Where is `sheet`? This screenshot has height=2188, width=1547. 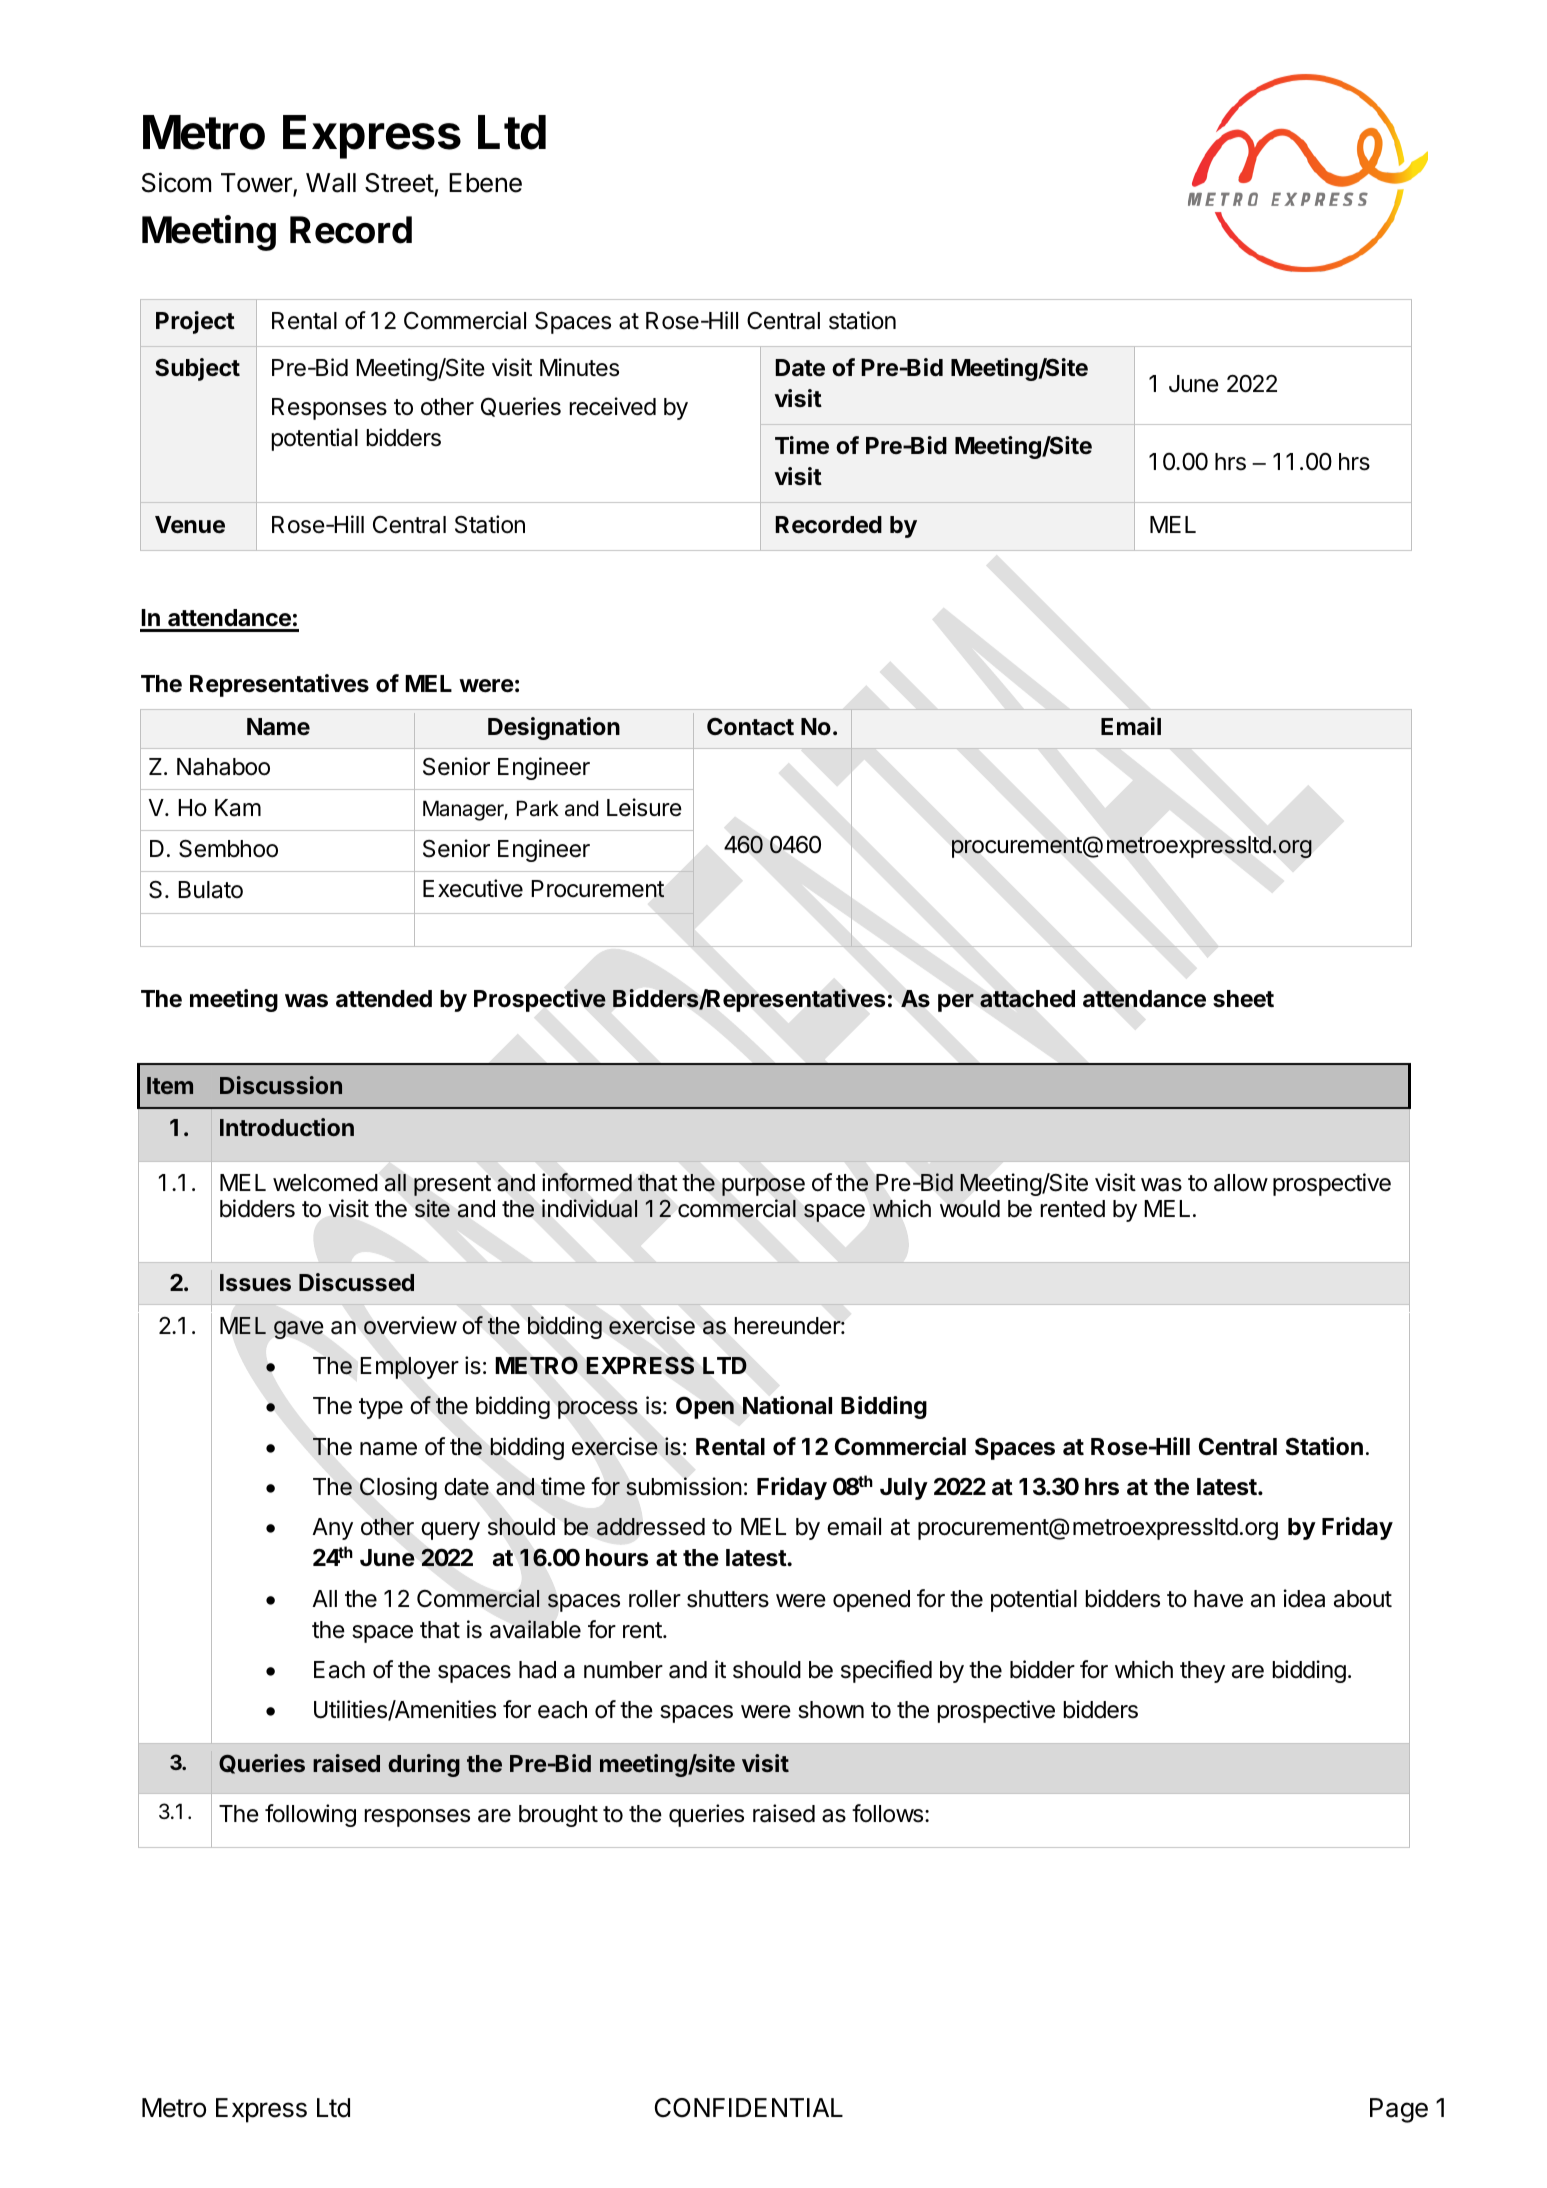 sheet is located at coordinates (1243, 998).
